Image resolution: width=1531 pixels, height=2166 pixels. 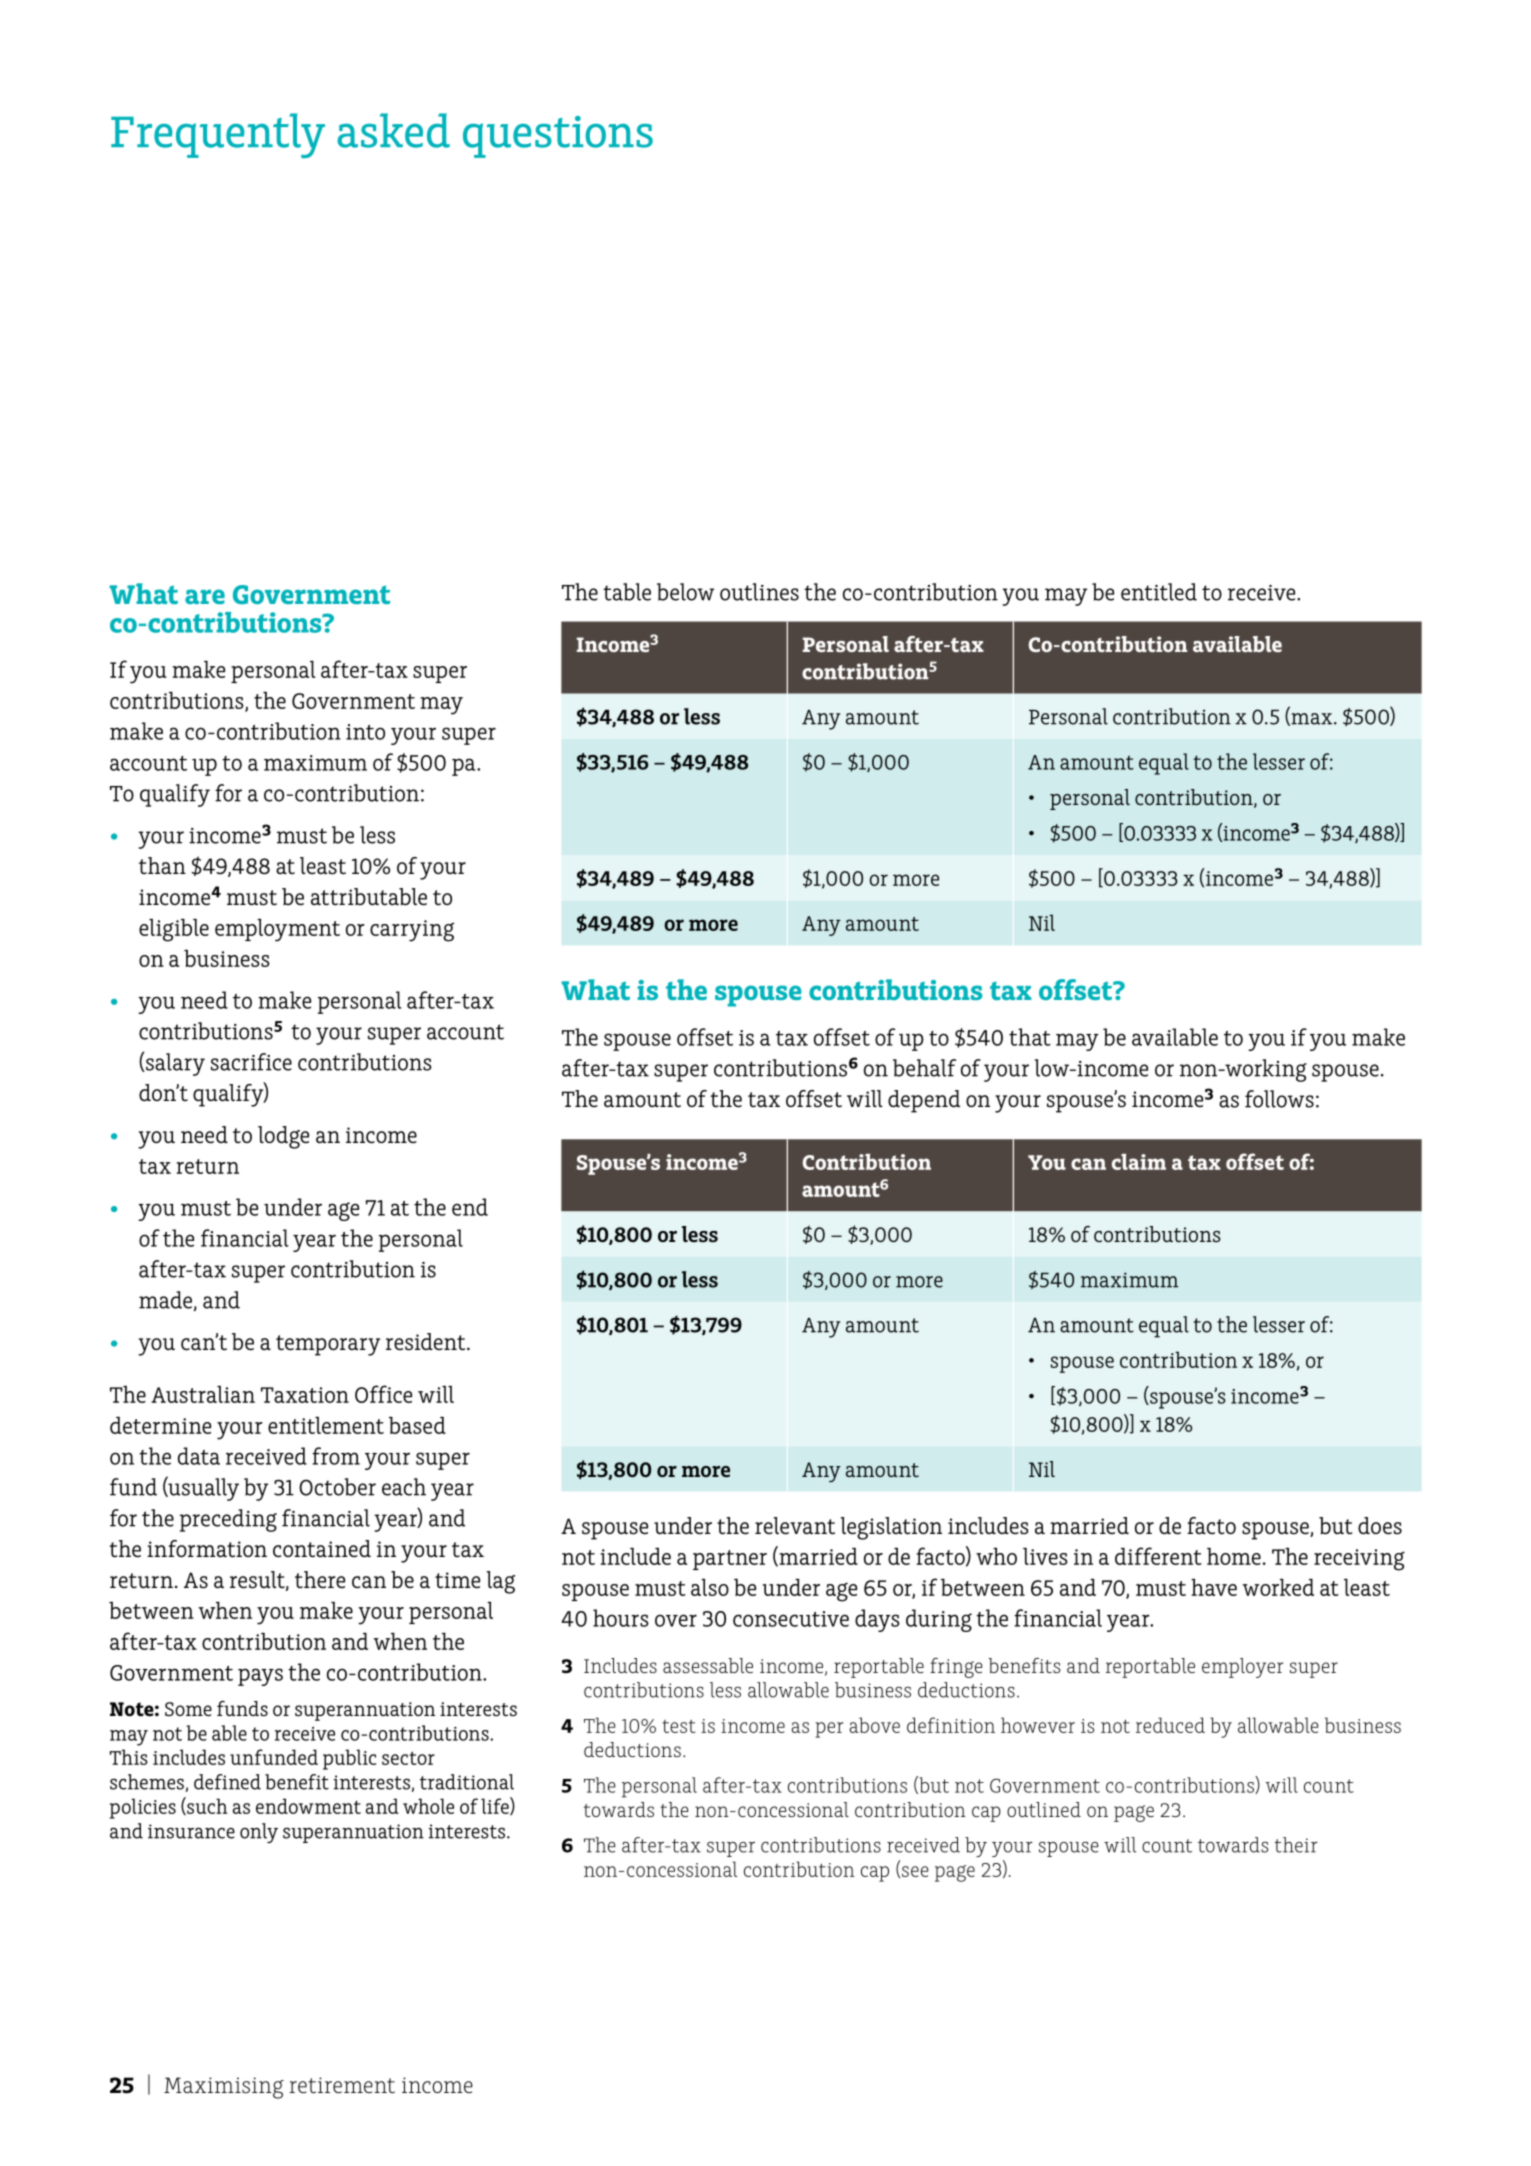 What do you see at coordinates (759, 592) in the image?
I see `outlines` at bounding box center [759, 592].
